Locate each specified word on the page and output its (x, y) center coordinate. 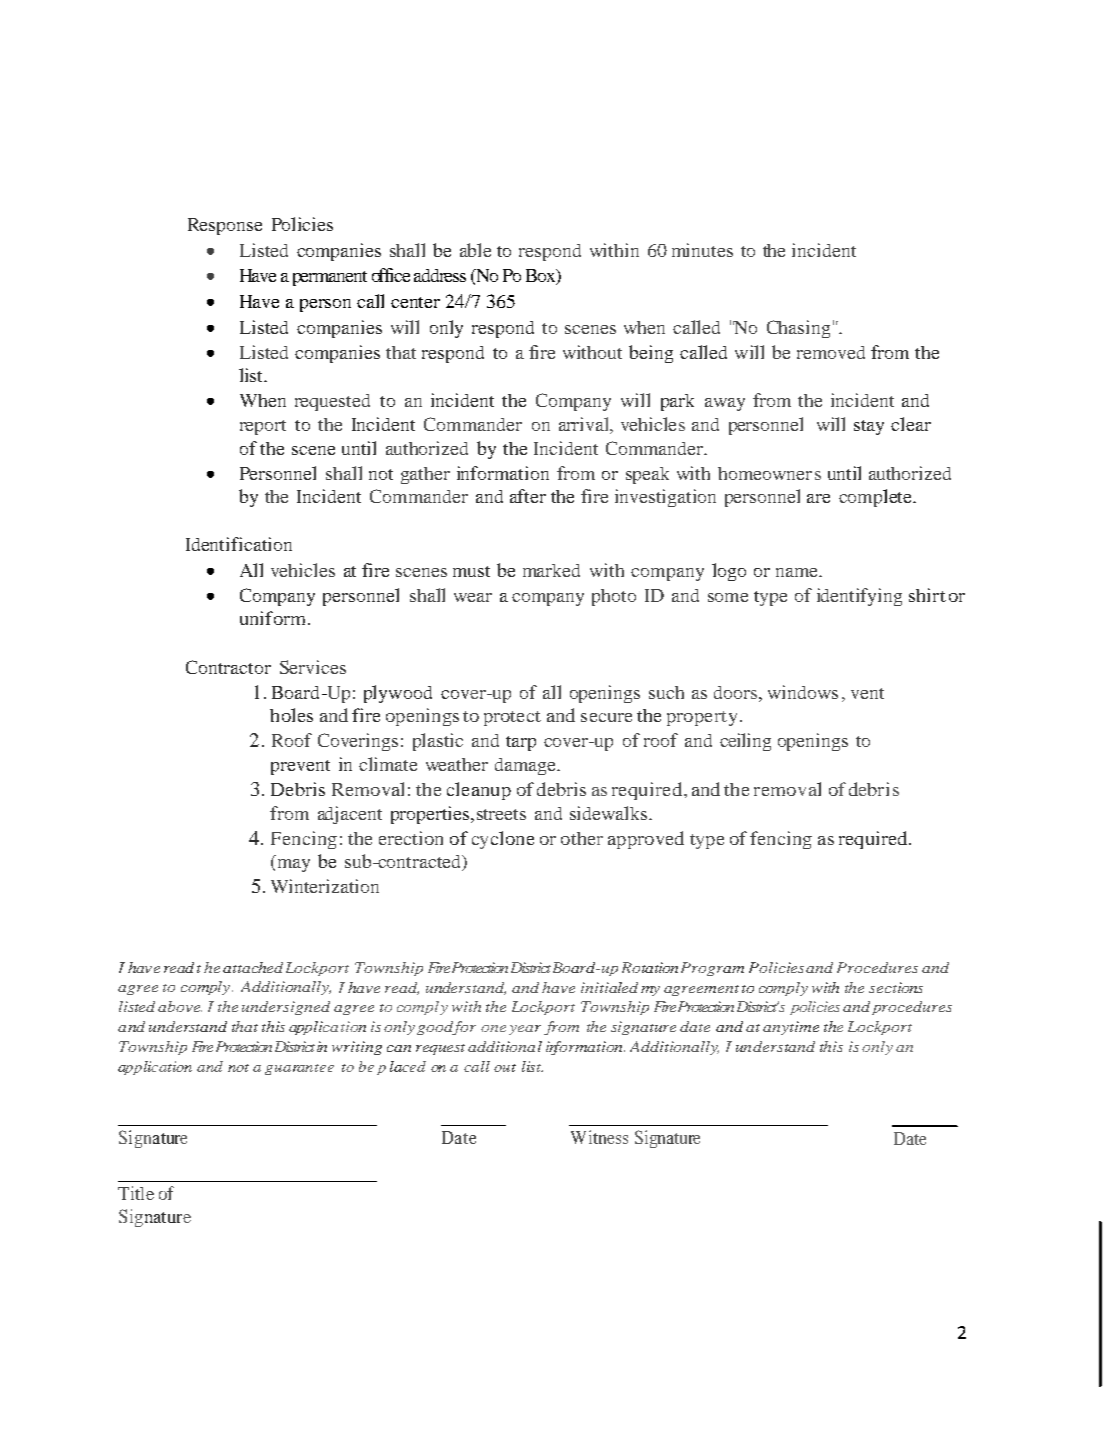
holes (291, 715)
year (525, 1030)
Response (225, 226)
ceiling (745, 742)
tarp (521, 743)
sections (896, 987)
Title (136, 1193)
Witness (599, 1137)
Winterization (325, 886)
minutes (702, 250)
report (263, 427)
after (528, 496)
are (818, 498)
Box (542, 277)
